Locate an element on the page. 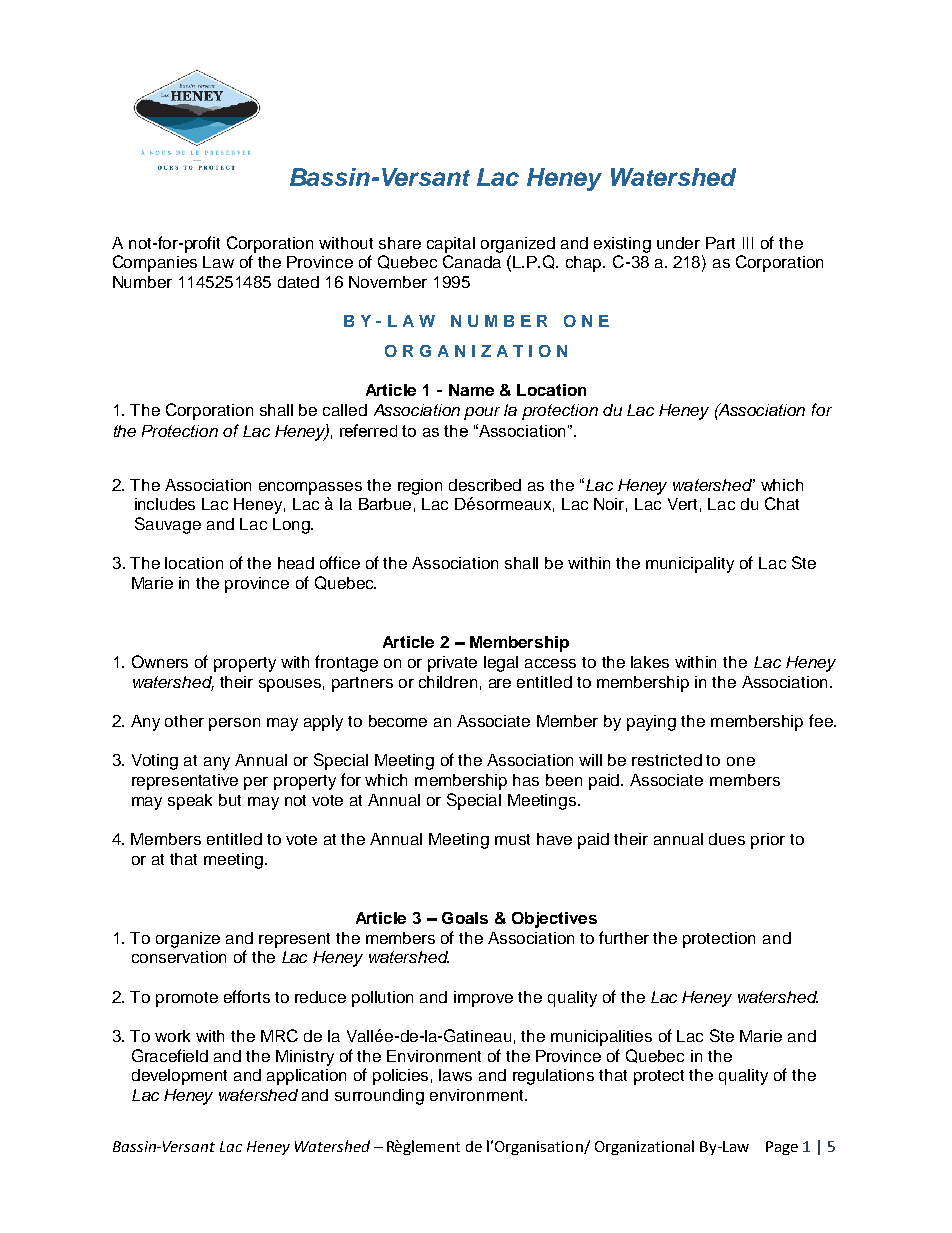  III is located at coordinates (748, 243).
